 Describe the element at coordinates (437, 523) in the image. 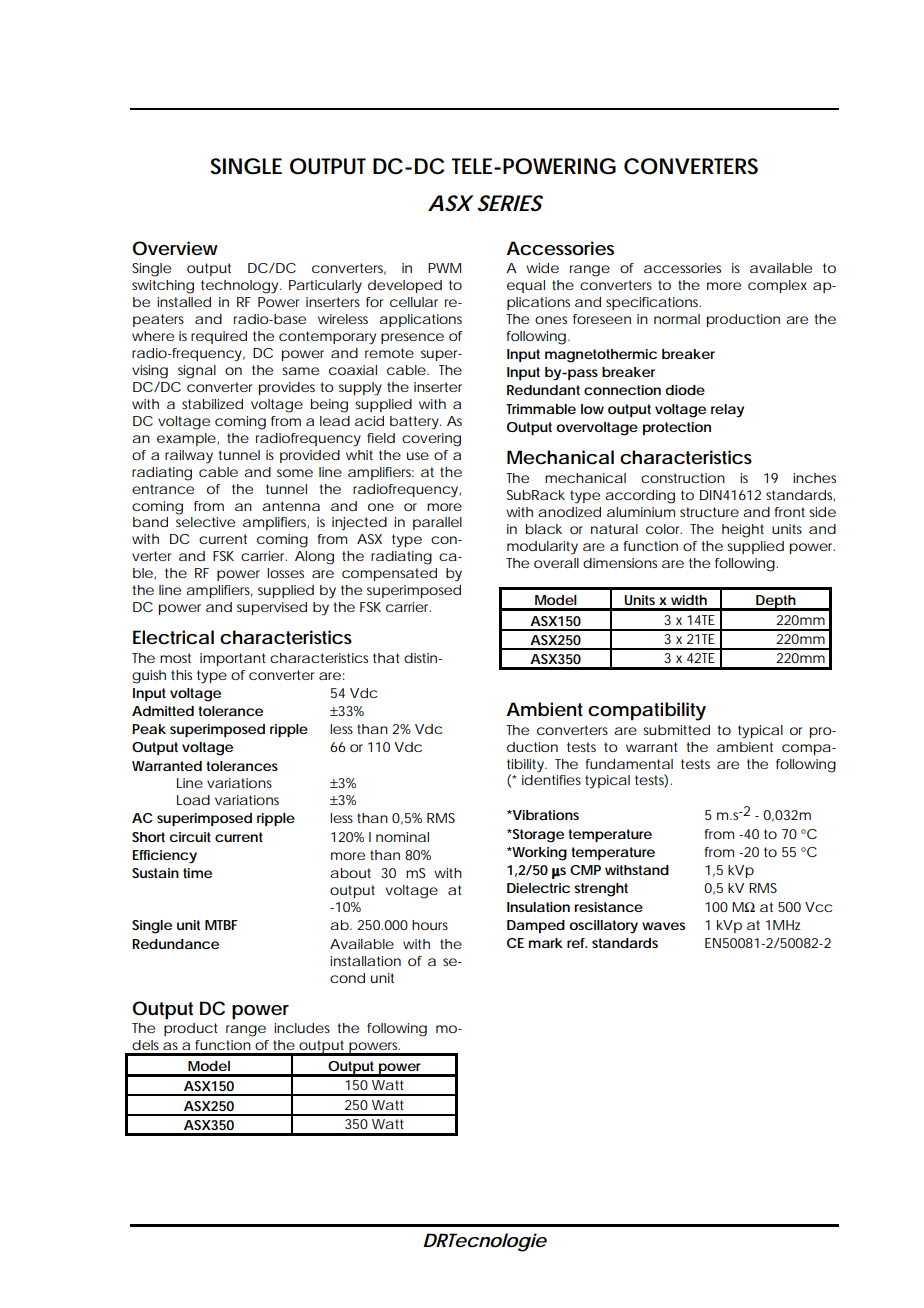

I see `parallel` at that location.
